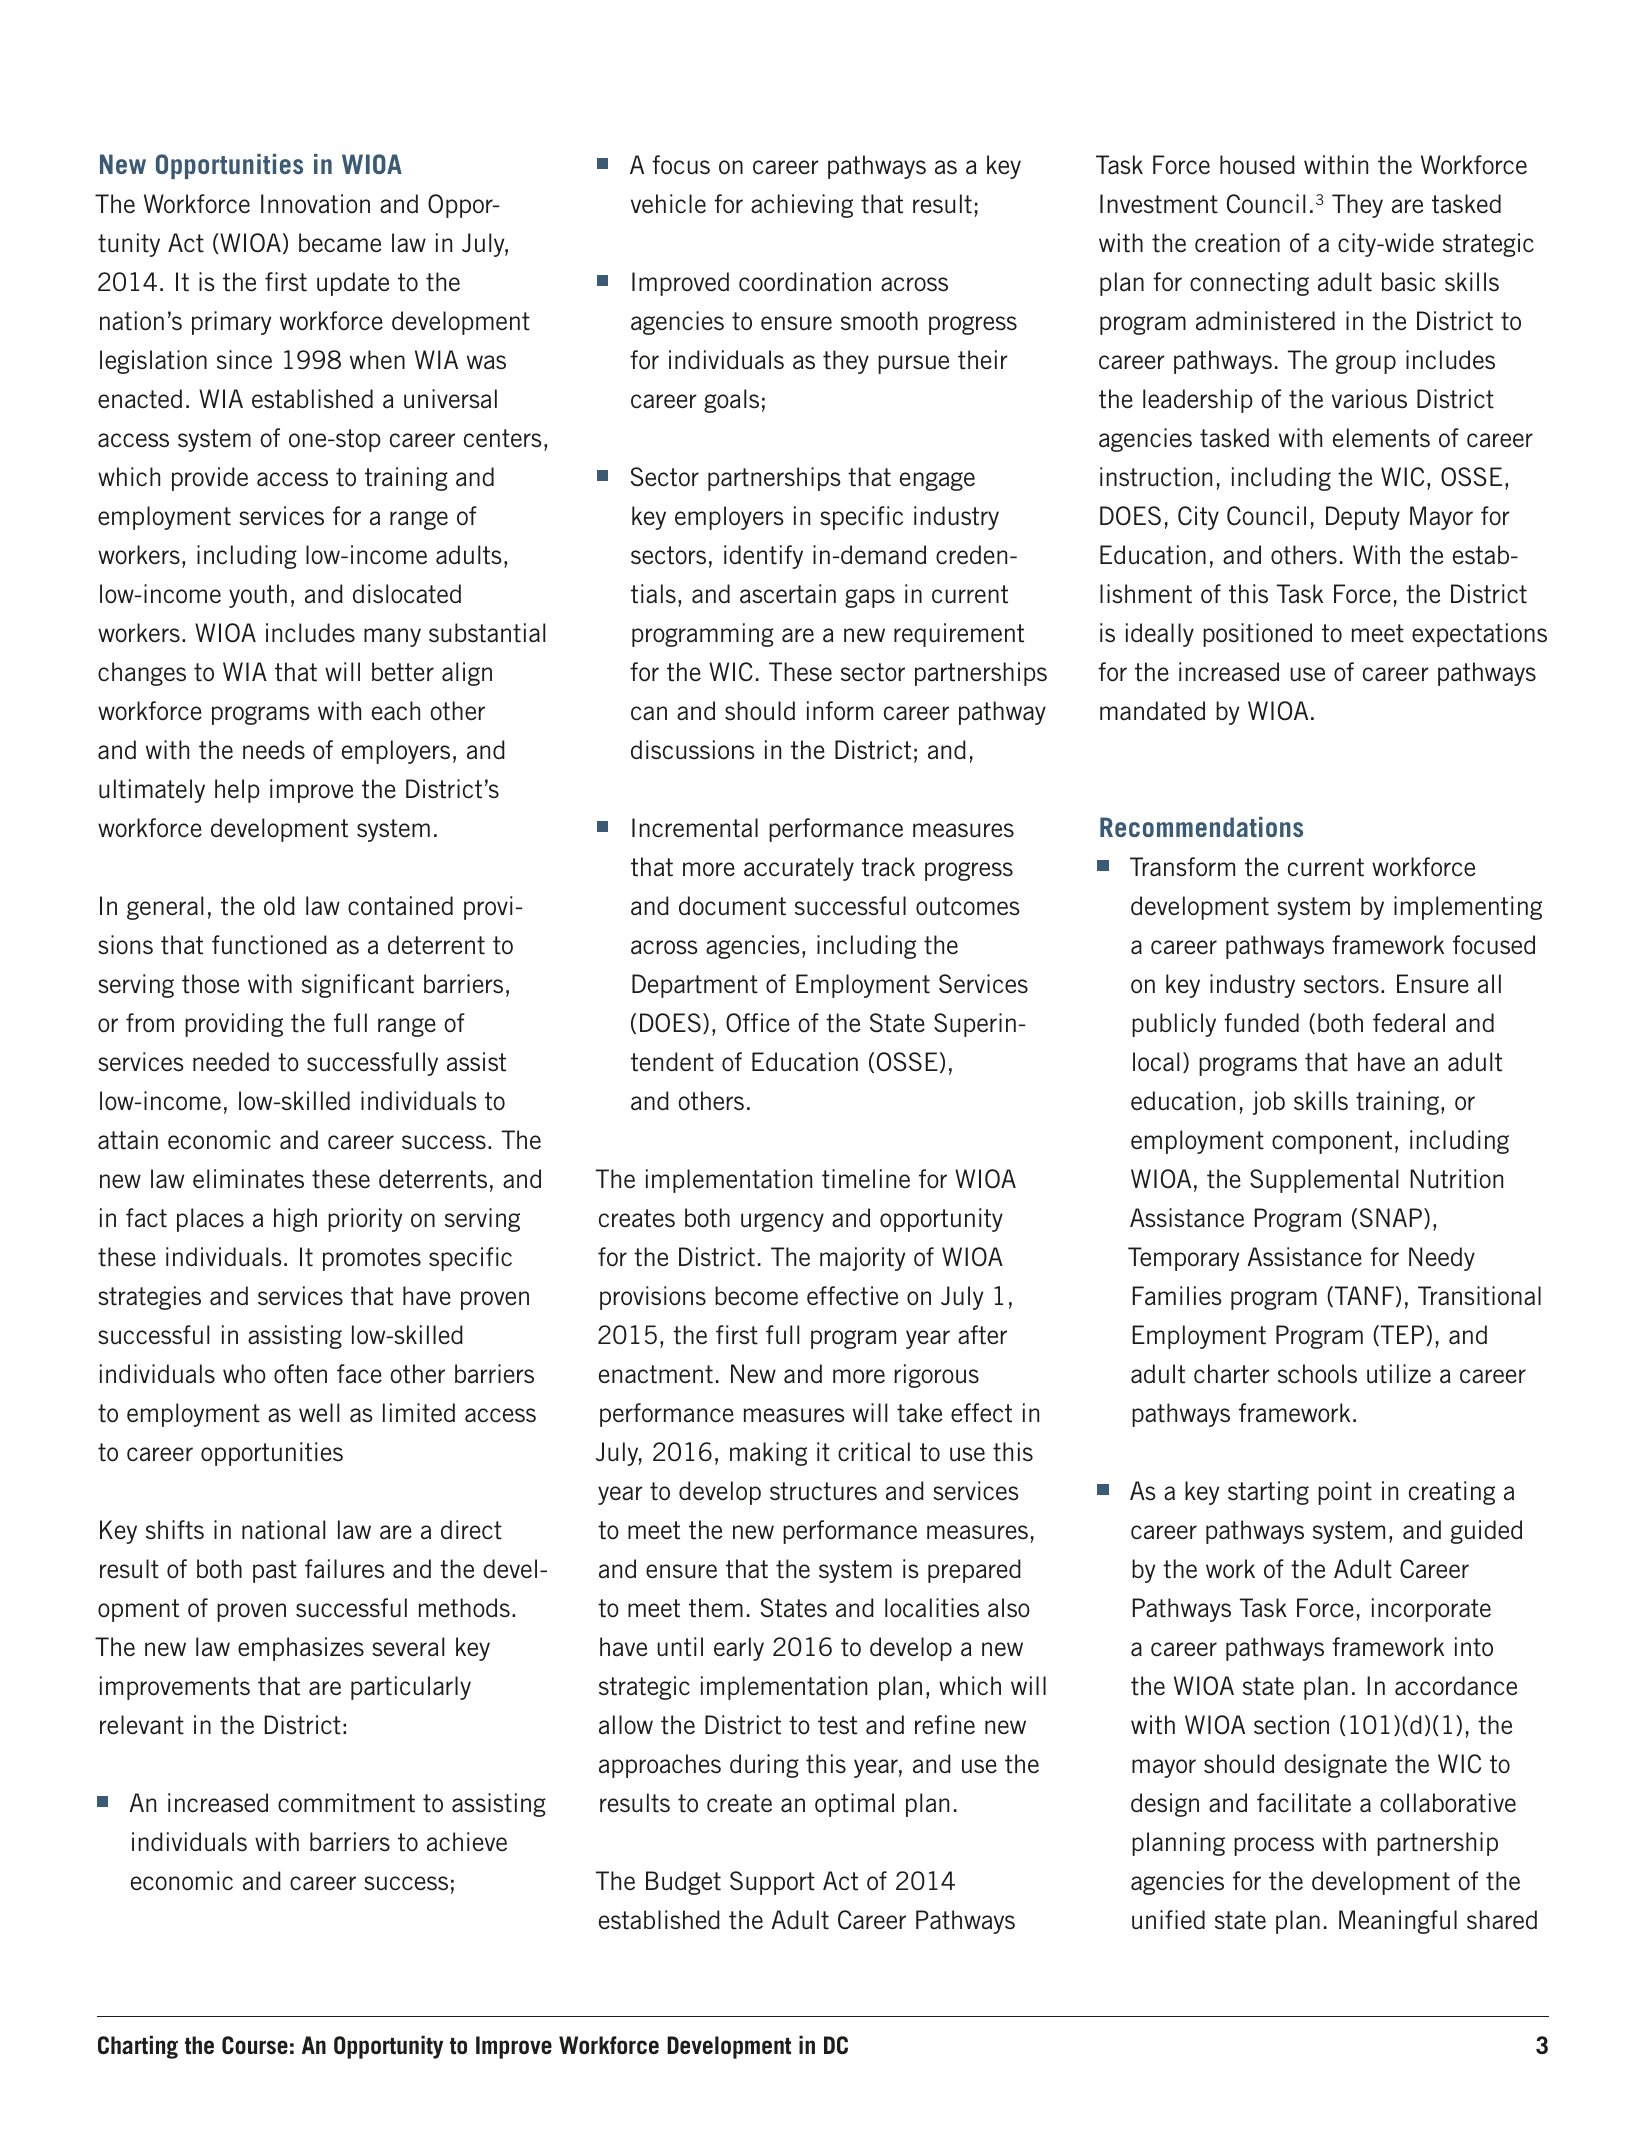  I want to click on implementing, so click(1468, 908).
